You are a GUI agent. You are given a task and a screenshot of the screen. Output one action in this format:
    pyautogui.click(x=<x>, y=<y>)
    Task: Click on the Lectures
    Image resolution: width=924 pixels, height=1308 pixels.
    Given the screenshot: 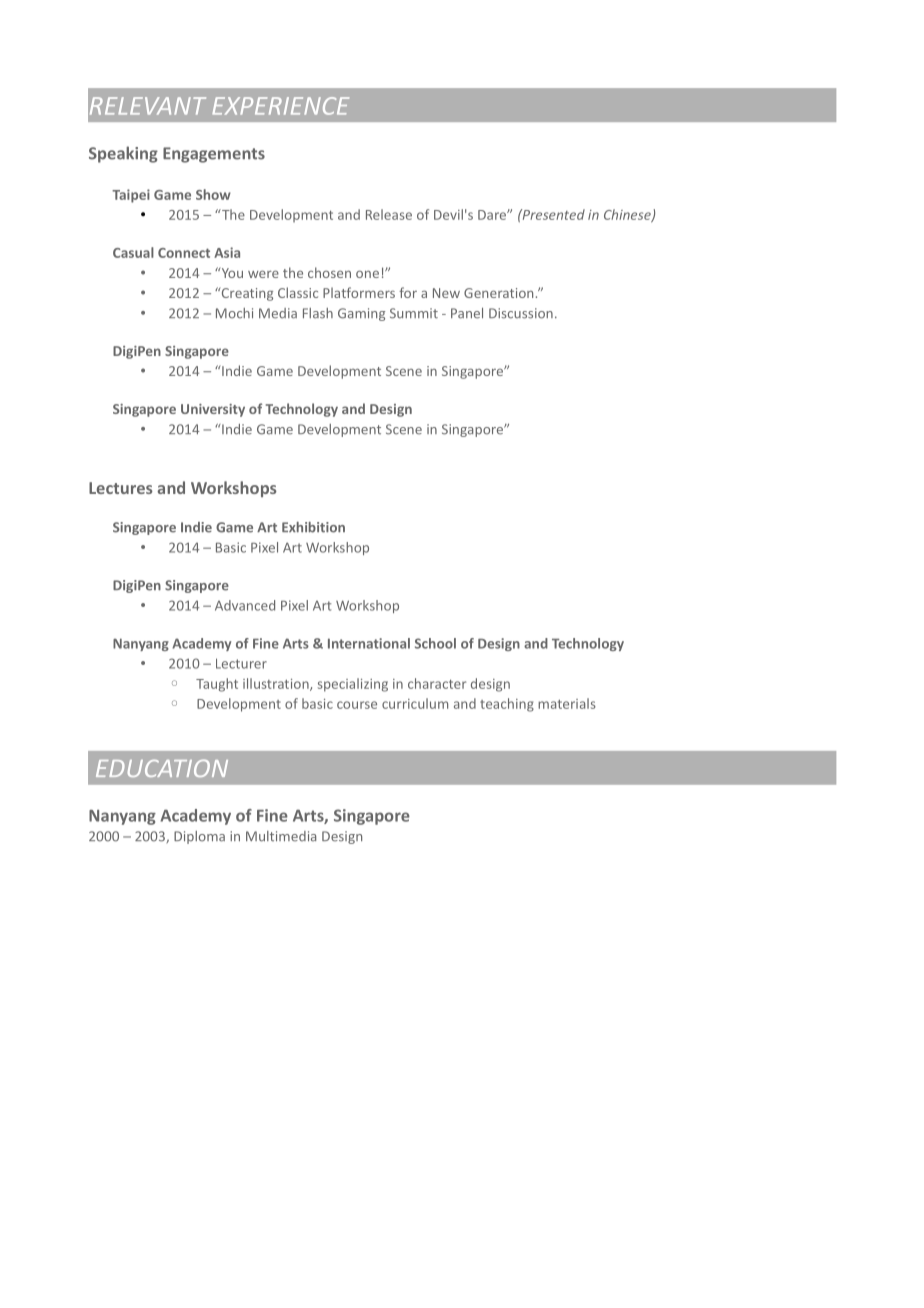 What is the action you would take?
    pyautogui.click(x=121, y=488)
